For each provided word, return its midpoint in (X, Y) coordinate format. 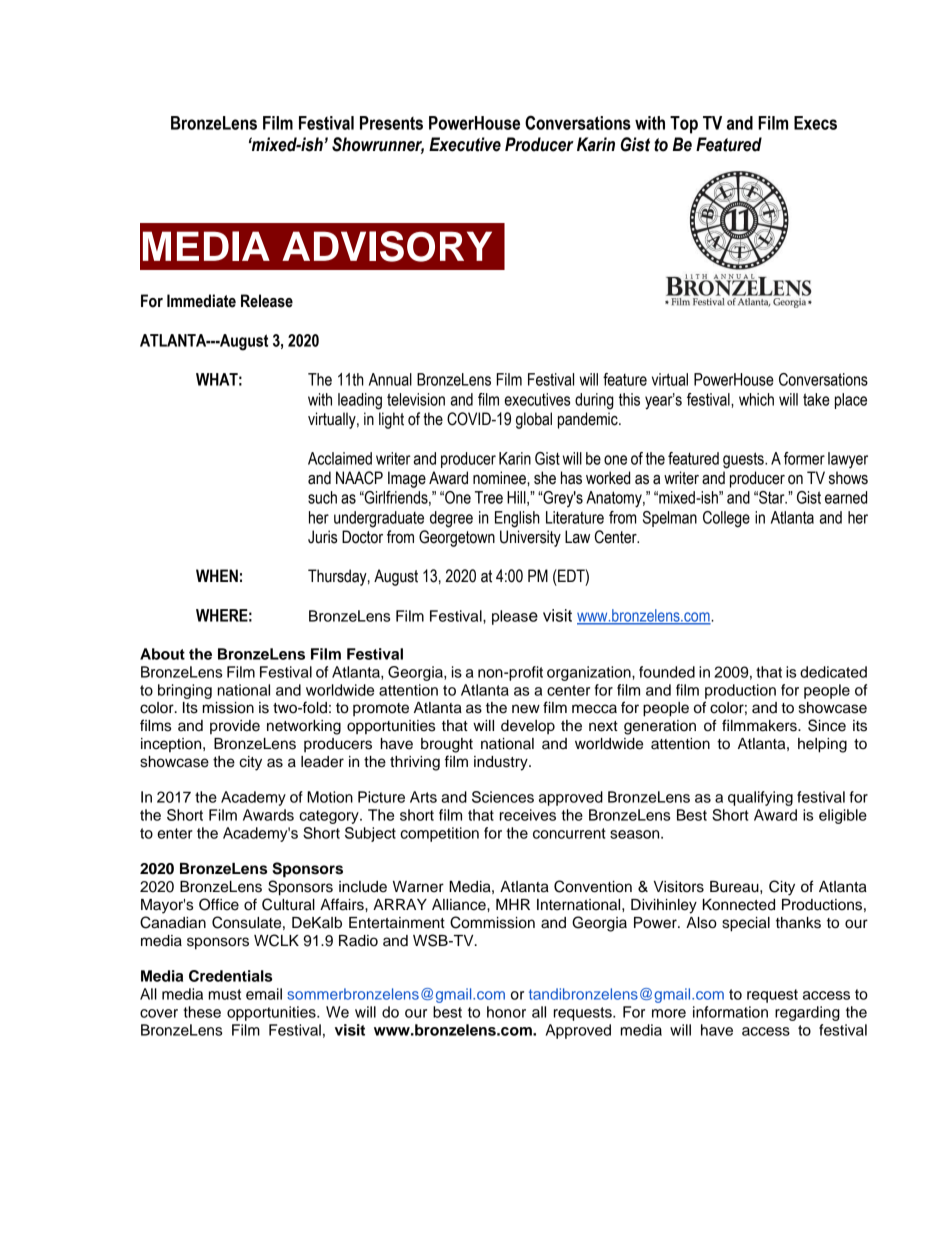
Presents (391, 123)
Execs (815, 123)
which (756, 399)
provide (235, 727)
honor (506, 1012)
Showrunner (378, 145)
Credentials (230, 976)
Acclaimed (340, 458)
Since (827, 725)
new (526, 709)
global (534, 420)
